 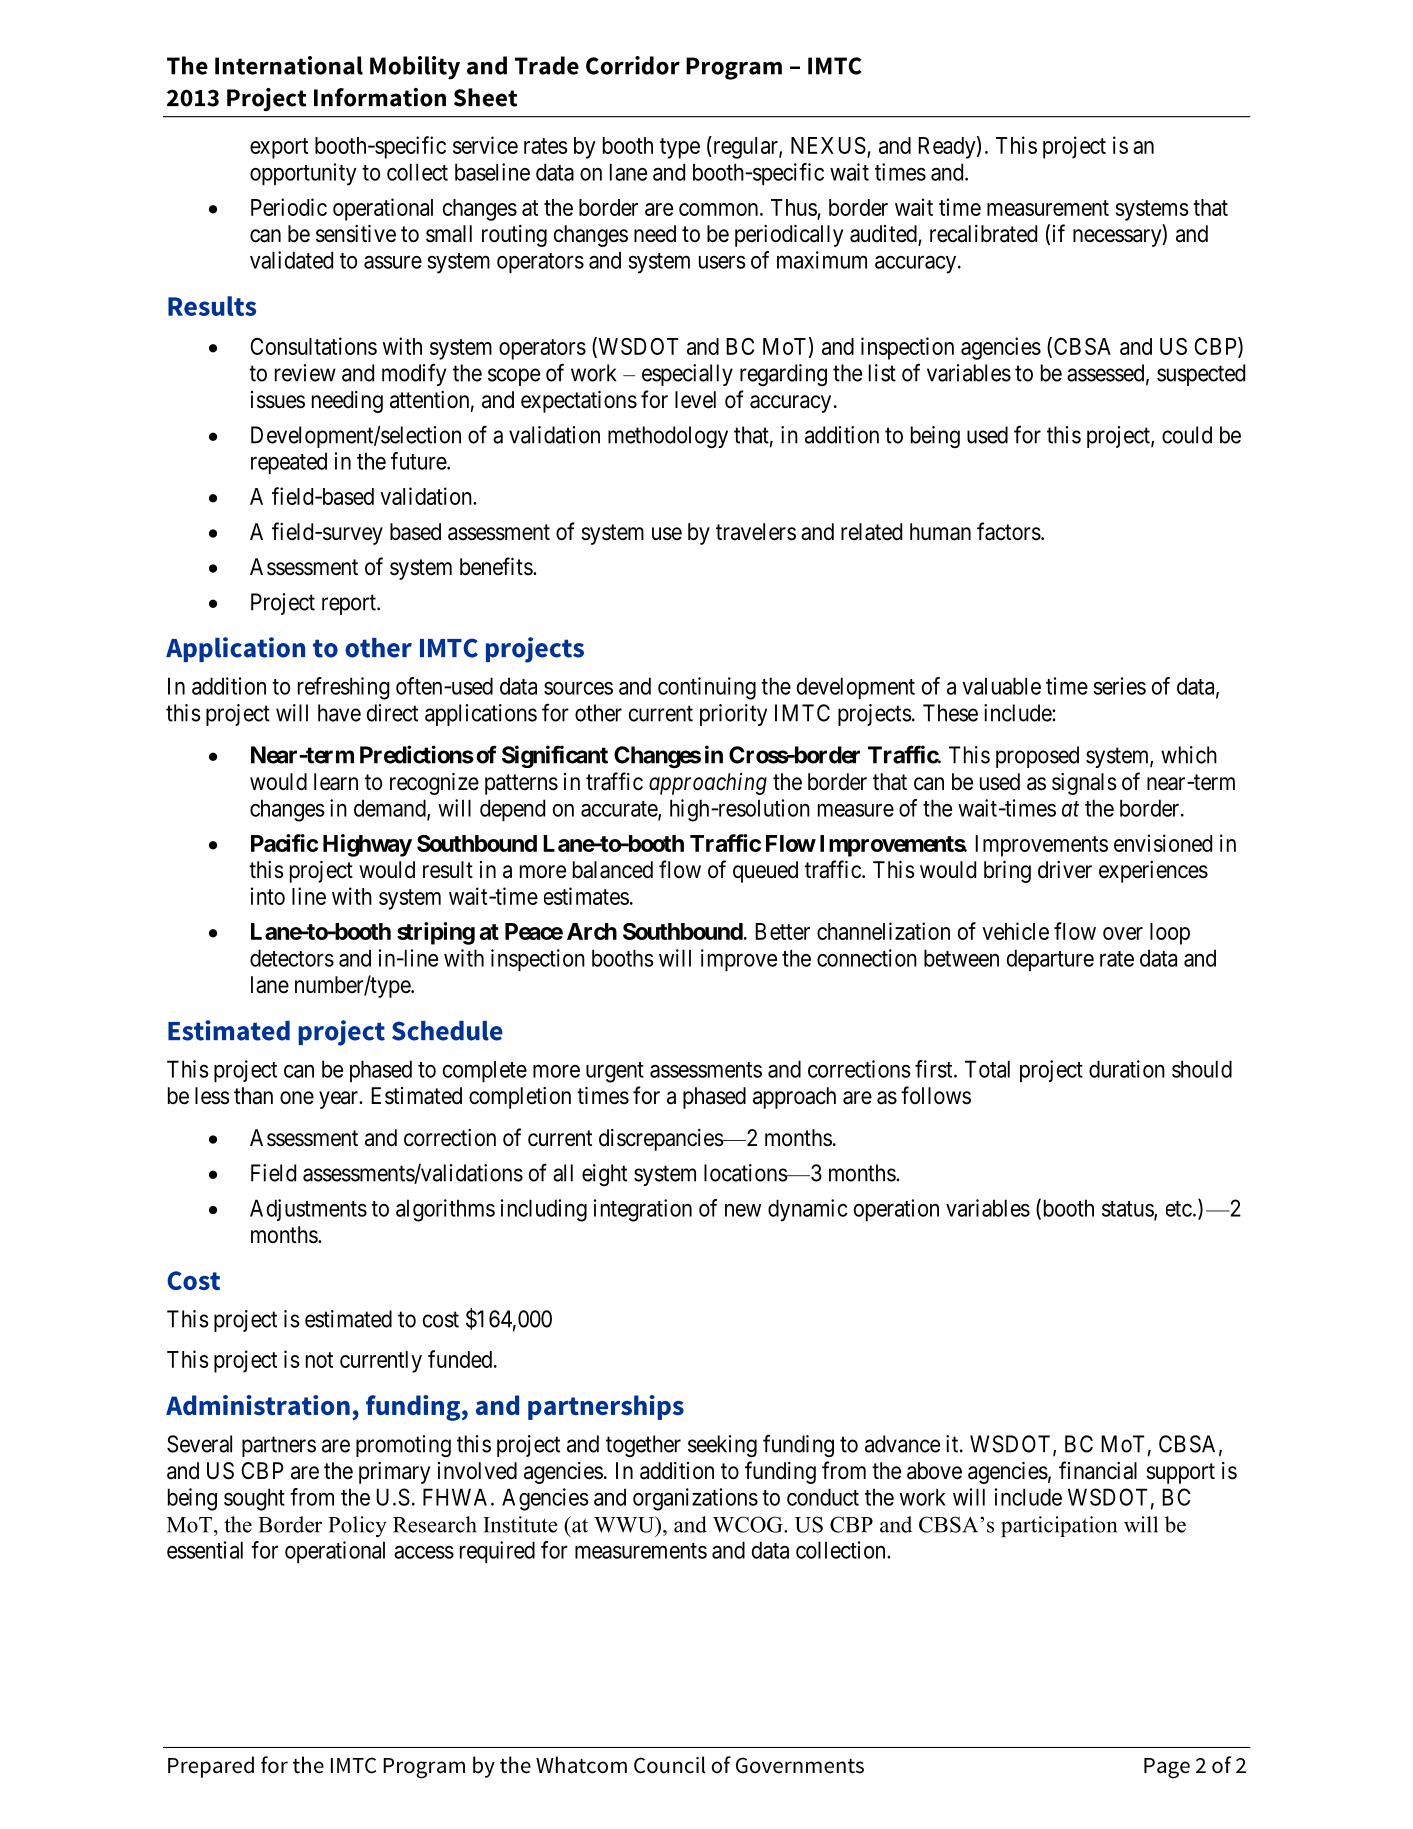 I want to click on report, so click(x=350, y=605).
